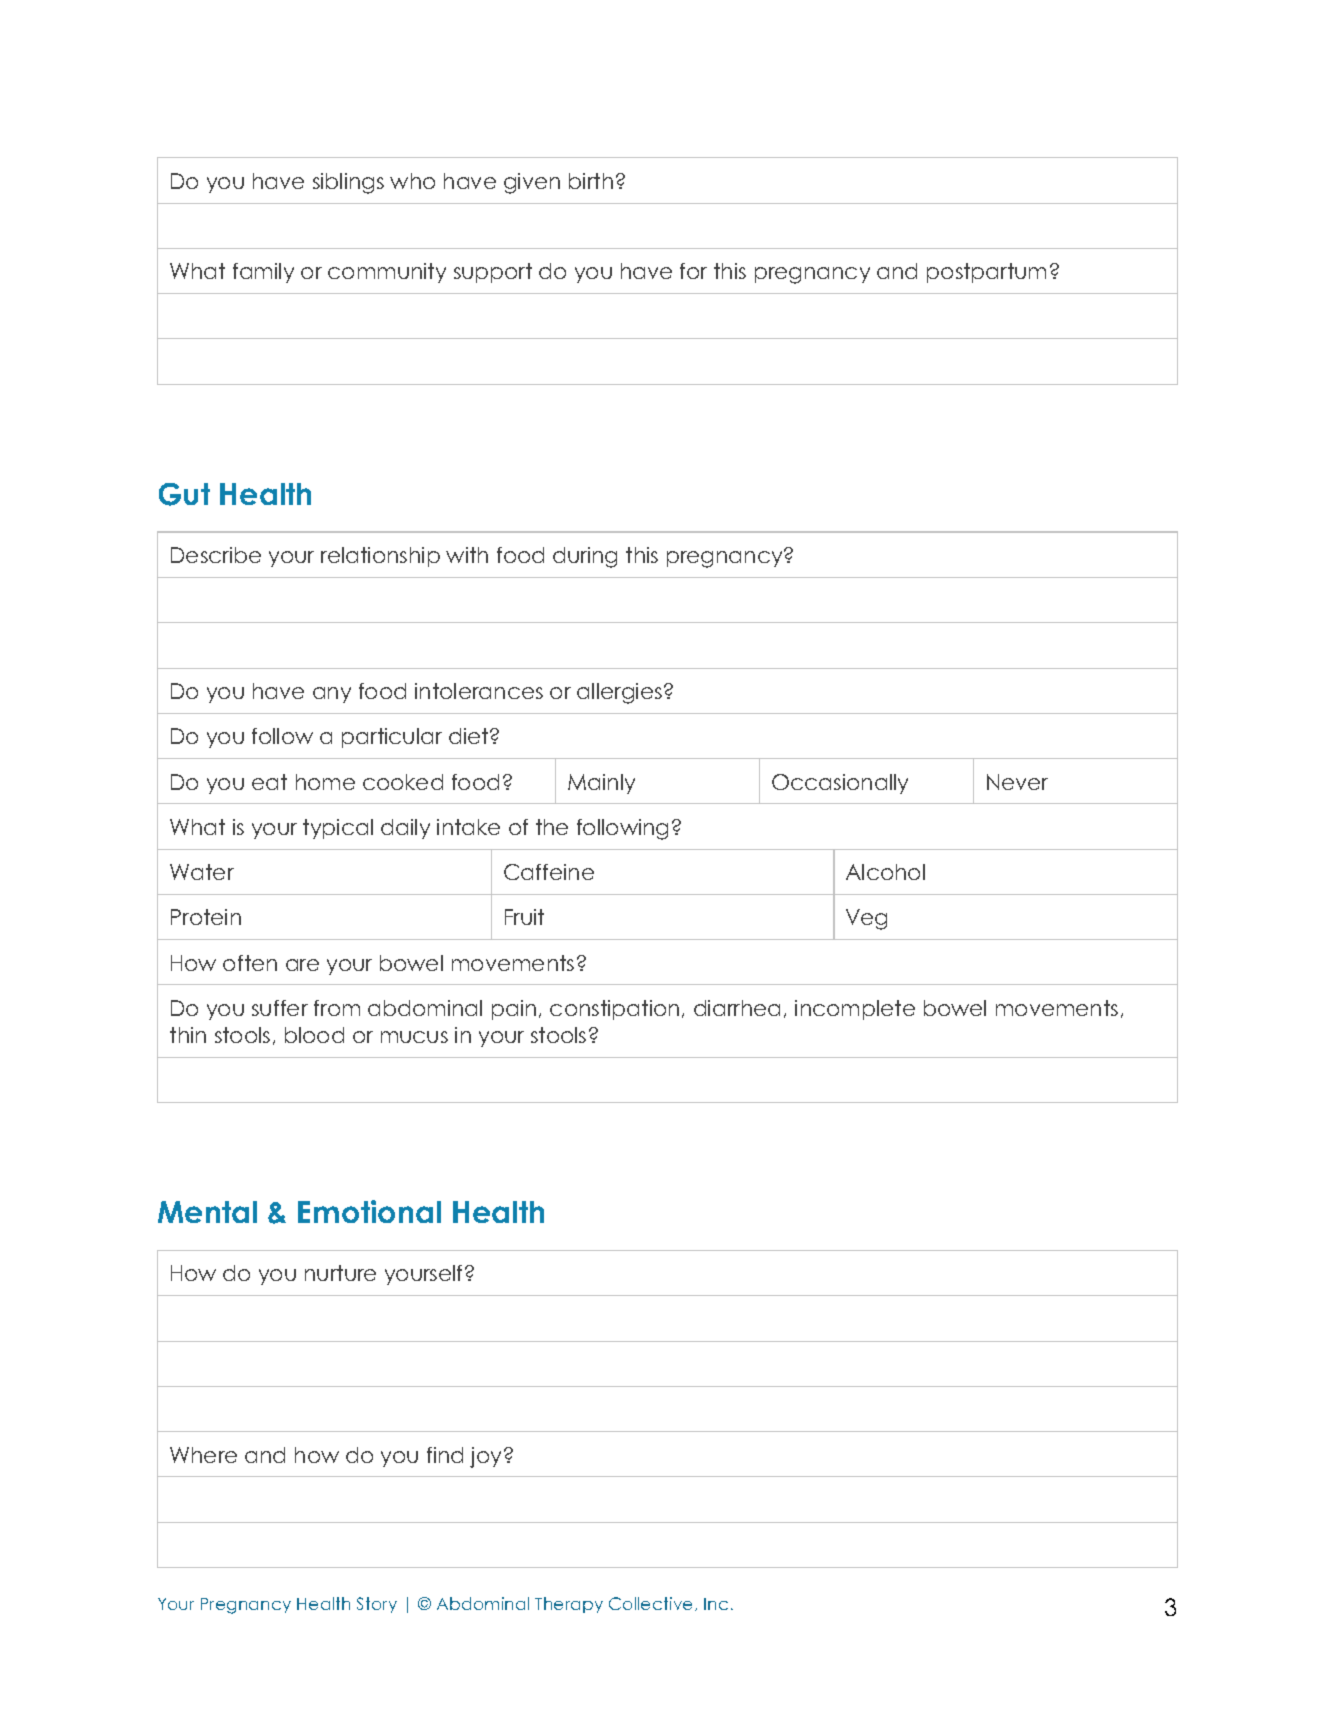 This screenshot has height=1728, width=1335. What do you see at coordinates (569, 1605) in the screenshot?
I see `Therapy` at bounding box center [569, 1605].
